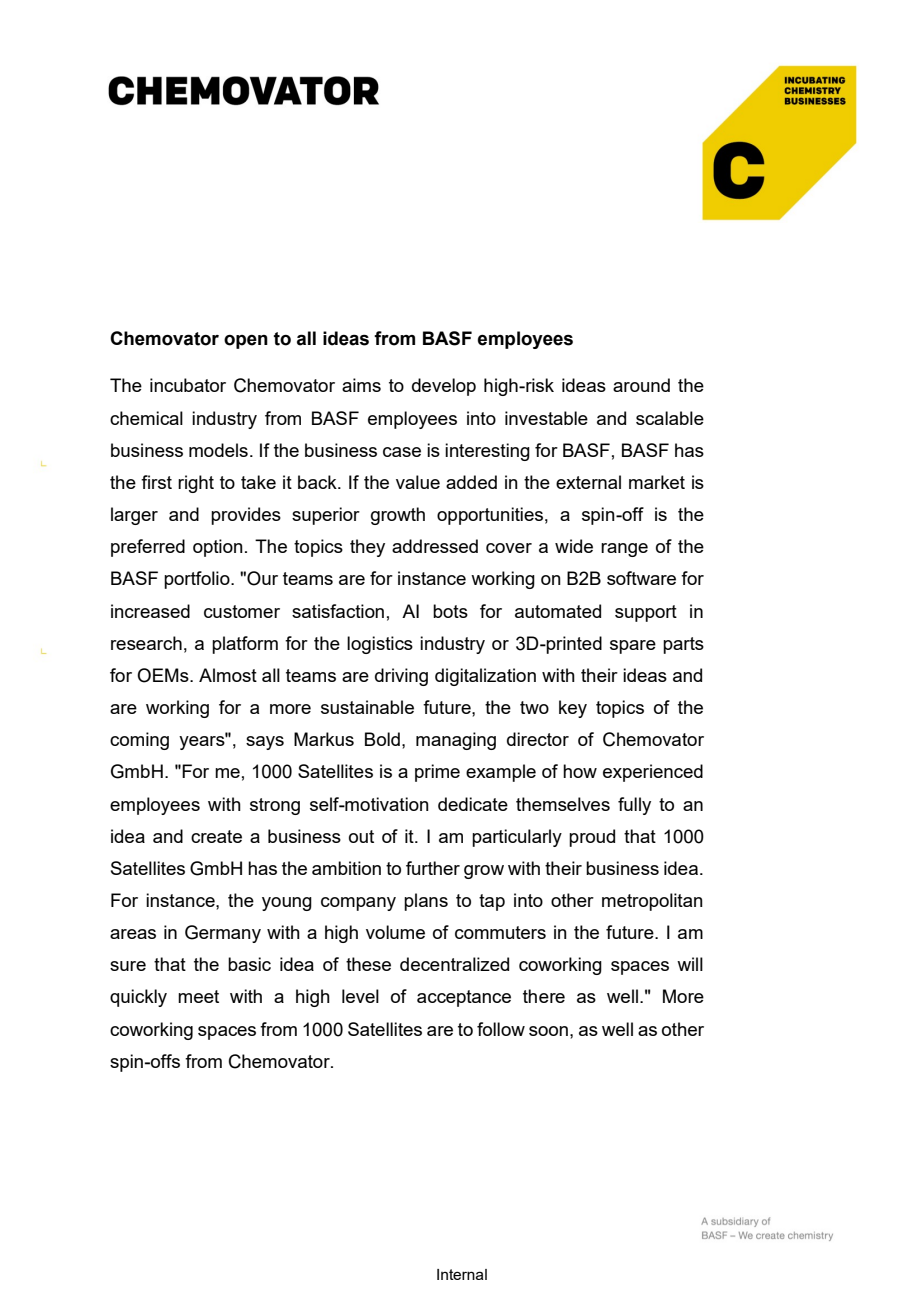 The width and height of the page is (924, 1308). I want to click on develop, so click(444, 387).
